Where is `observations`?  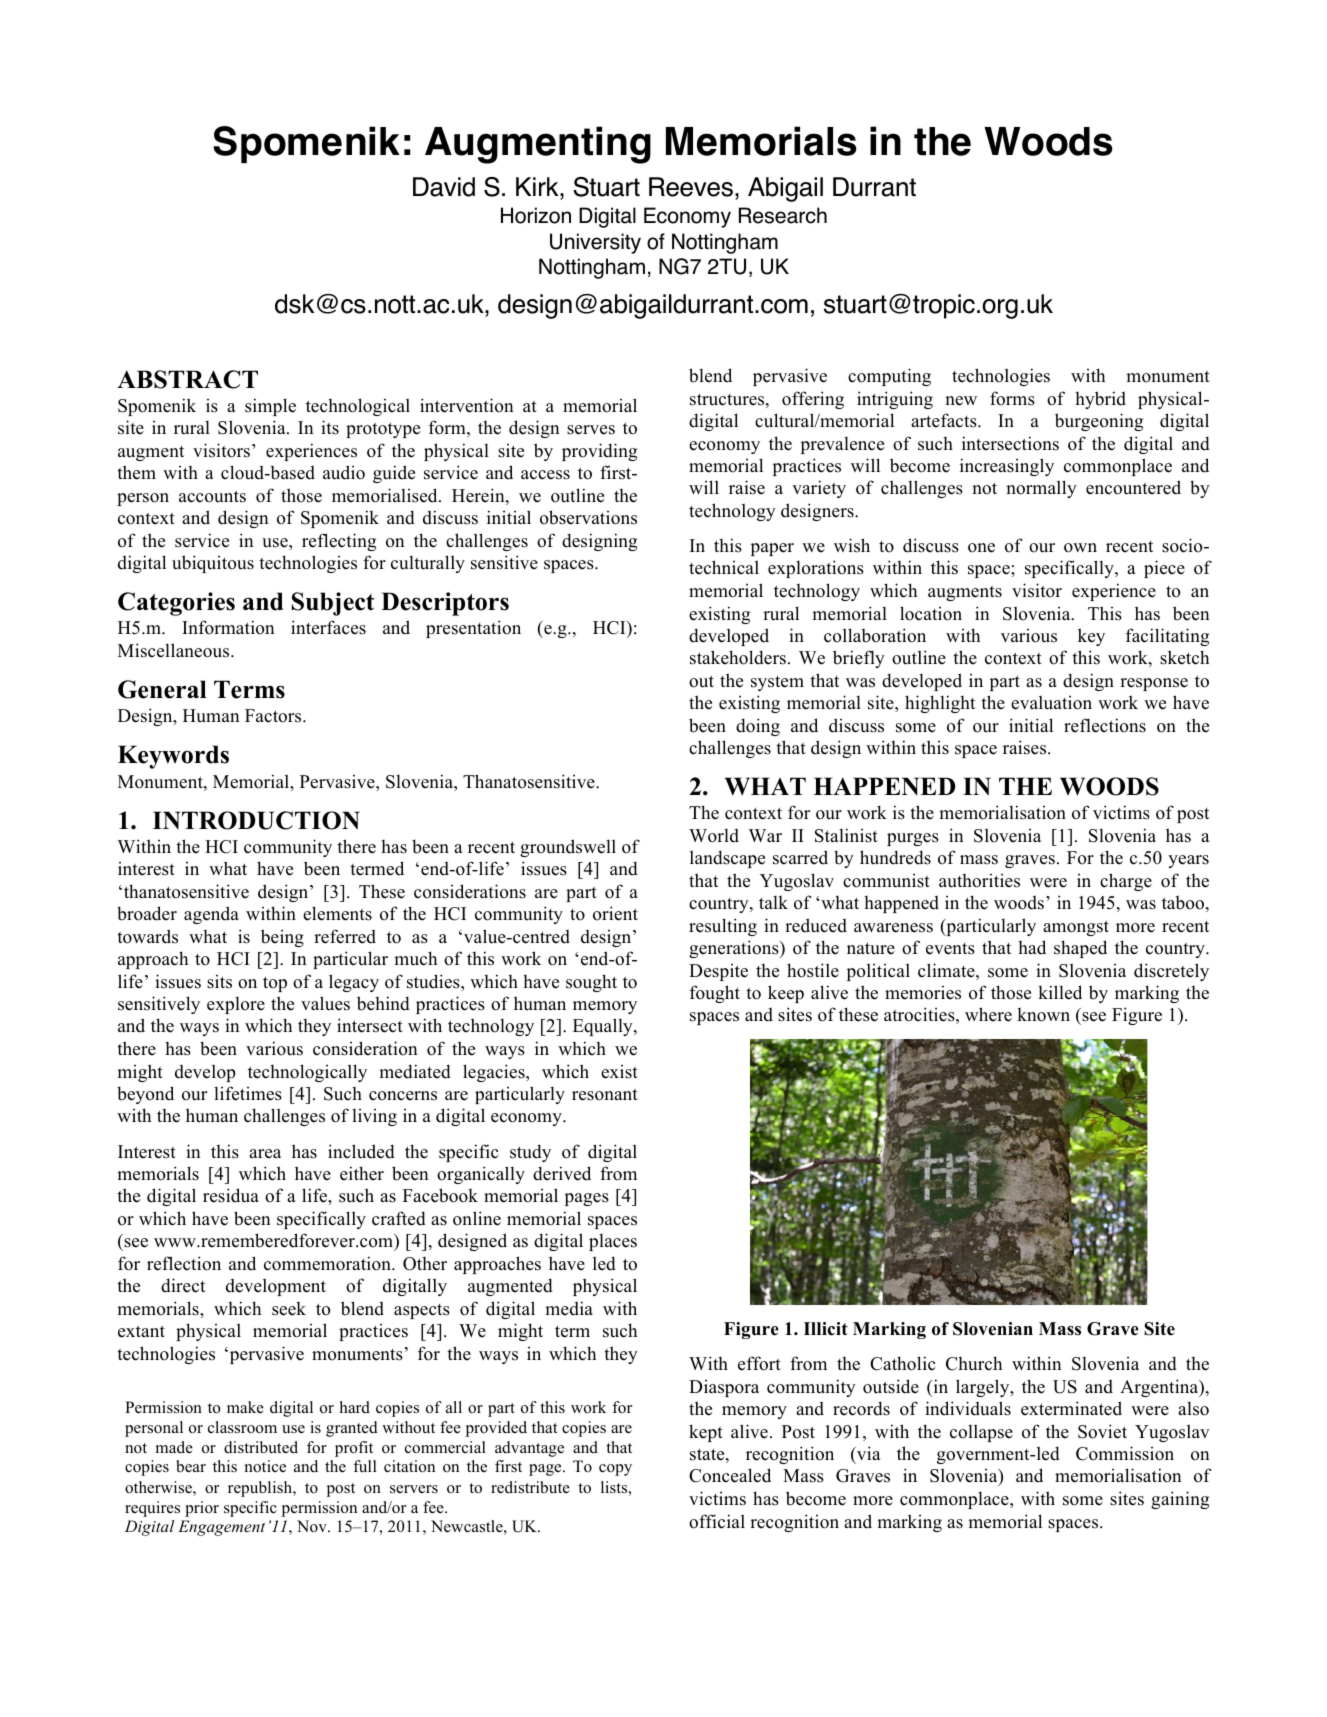
observations is located at coordinates (588, 517).
